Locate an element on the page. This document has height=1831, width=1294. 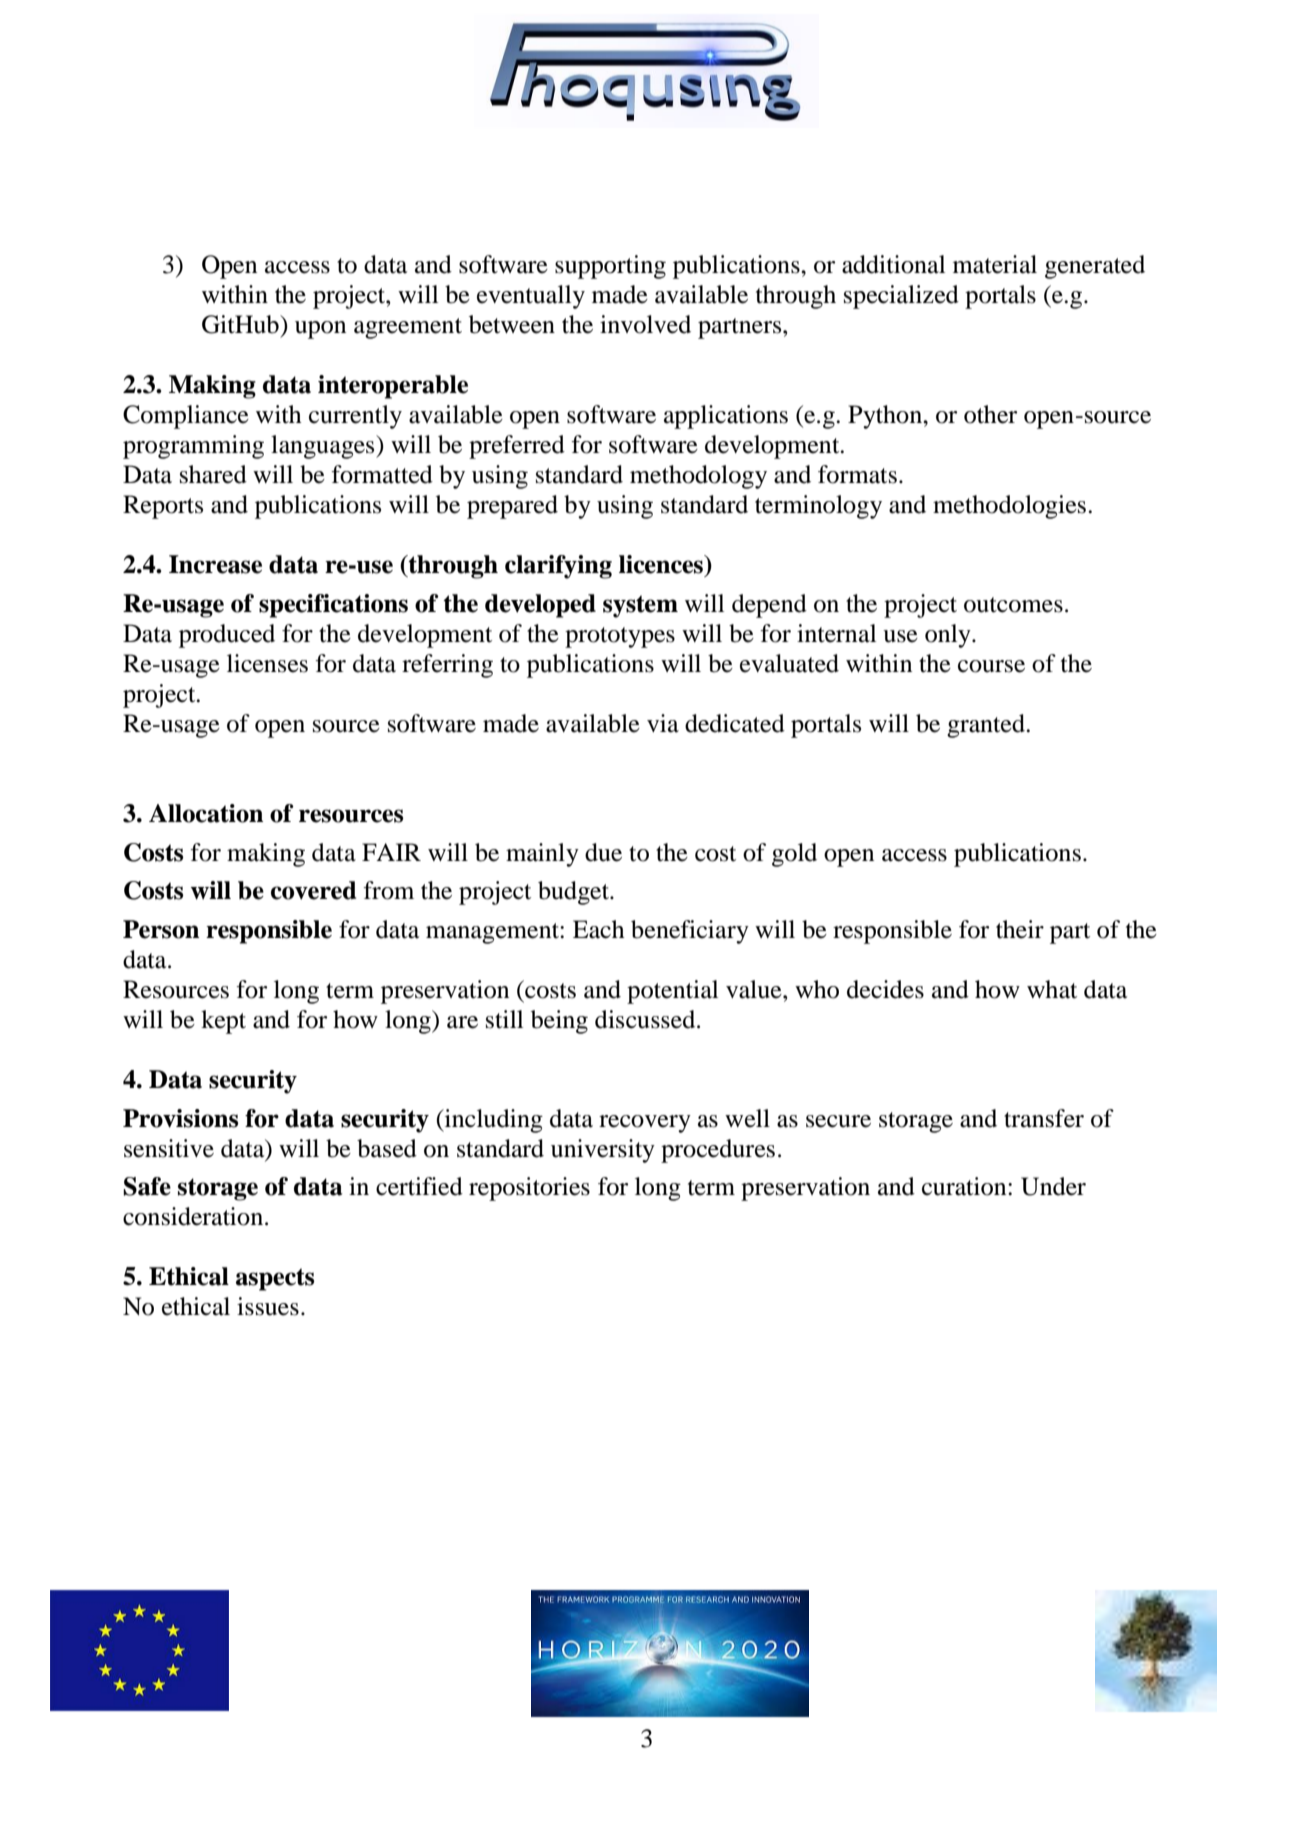
curation is located at coordinates (965, 1186).
